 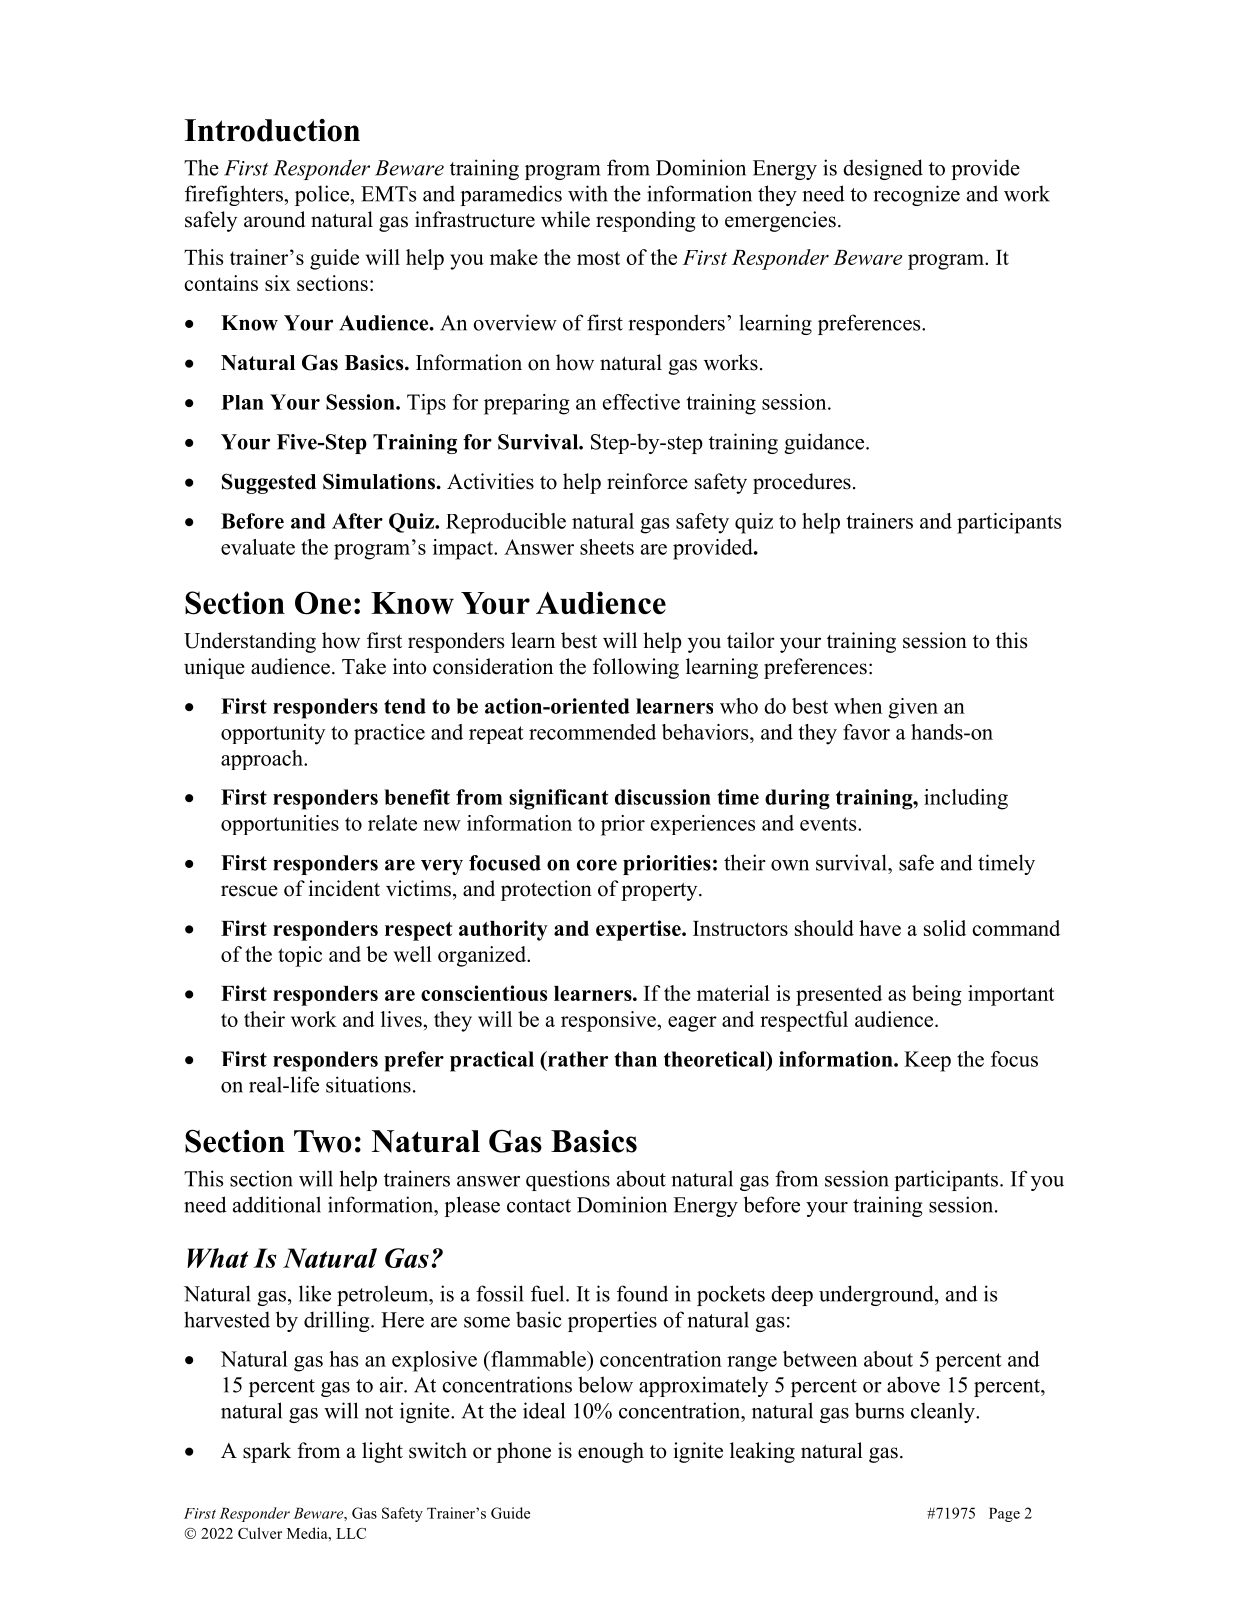 I want to click on police, so click(x=323, y=195).
